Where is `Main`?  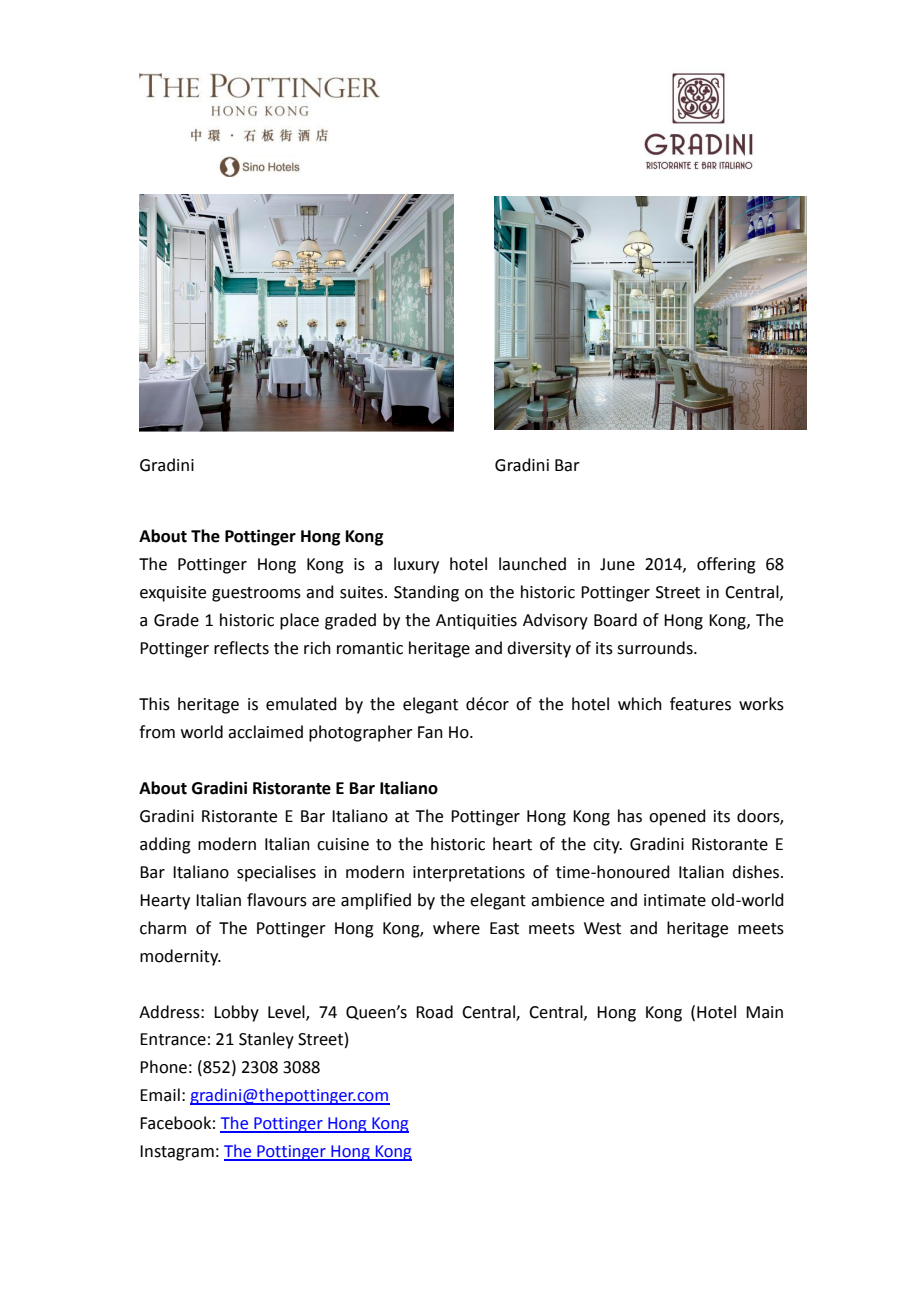
Main is located at coordinates (764, 1012).
